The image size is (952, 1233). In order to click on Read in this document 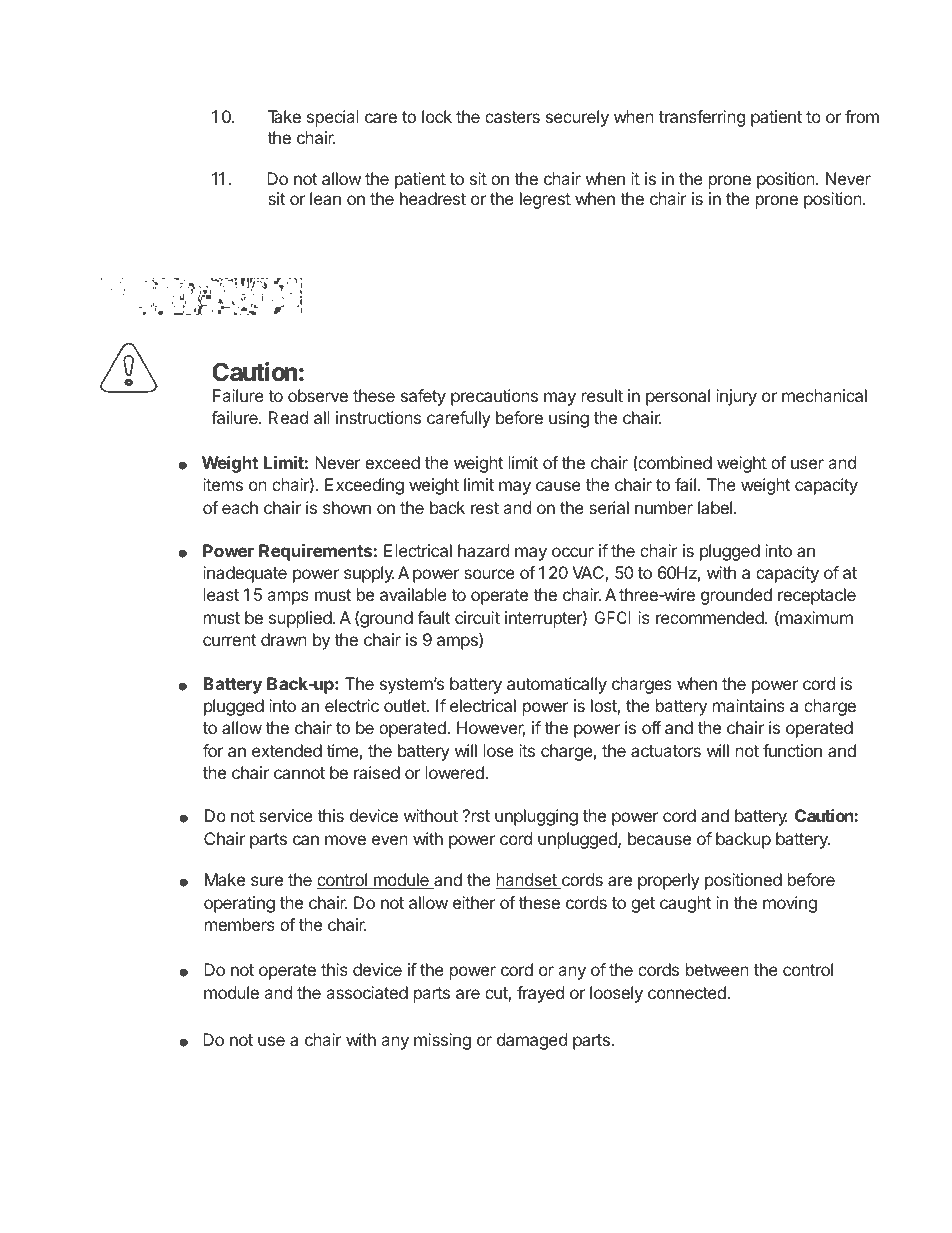, I will do `click(288, 417)`.
